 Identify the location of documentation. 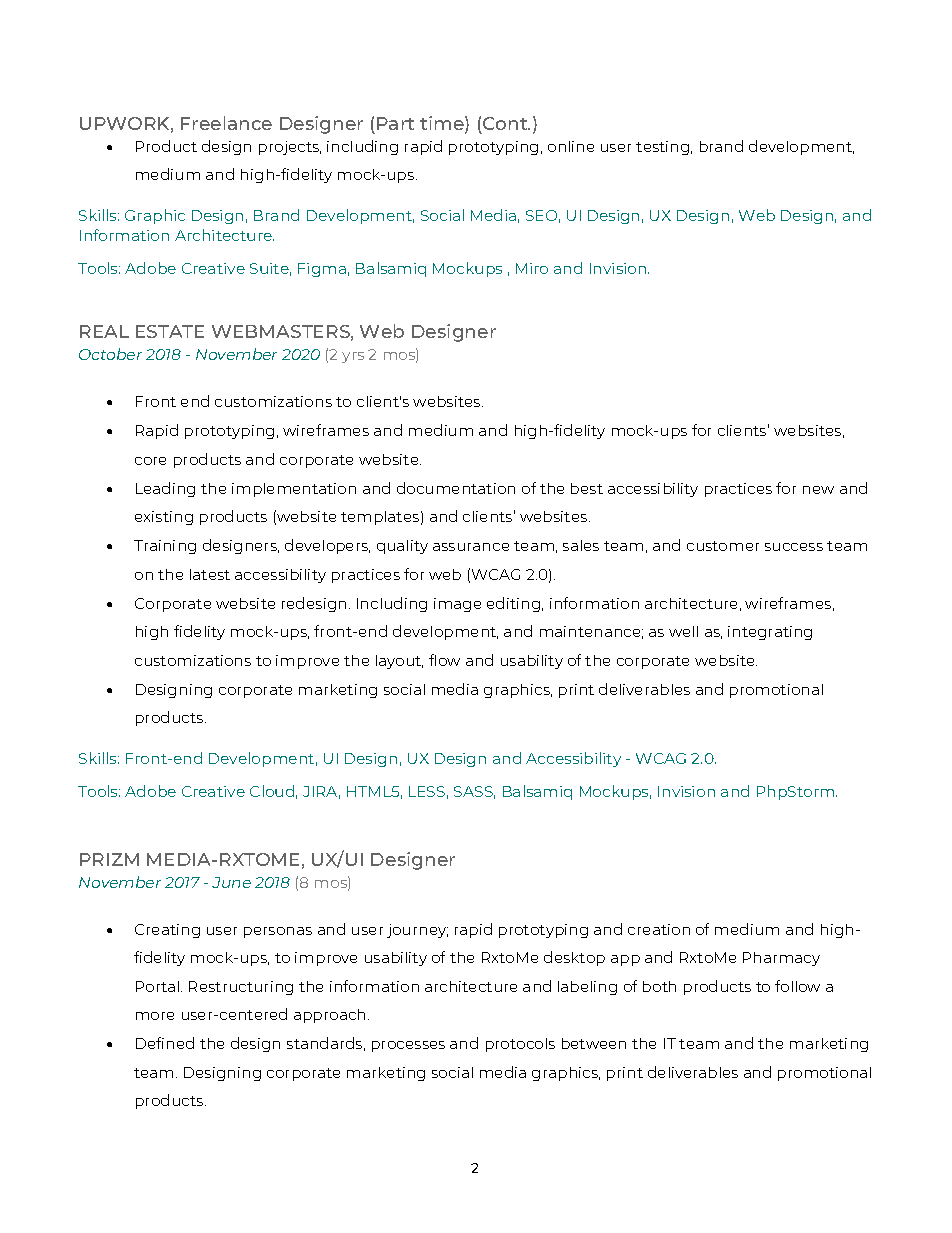
(456, 488).
